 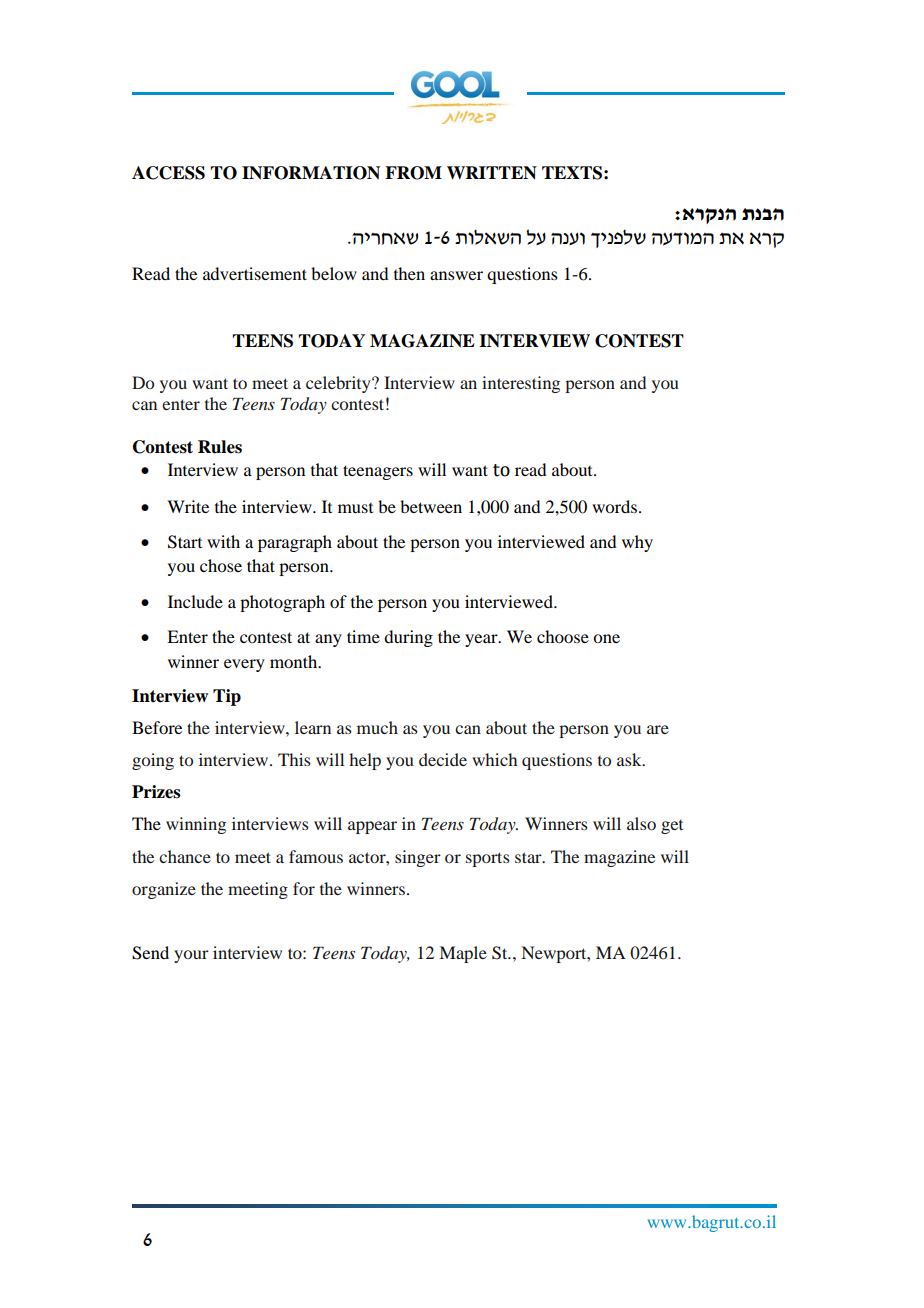 What do you see at coordinates (463, 954) in the page?
I see `Maple` at bounding box center [463, 954].
